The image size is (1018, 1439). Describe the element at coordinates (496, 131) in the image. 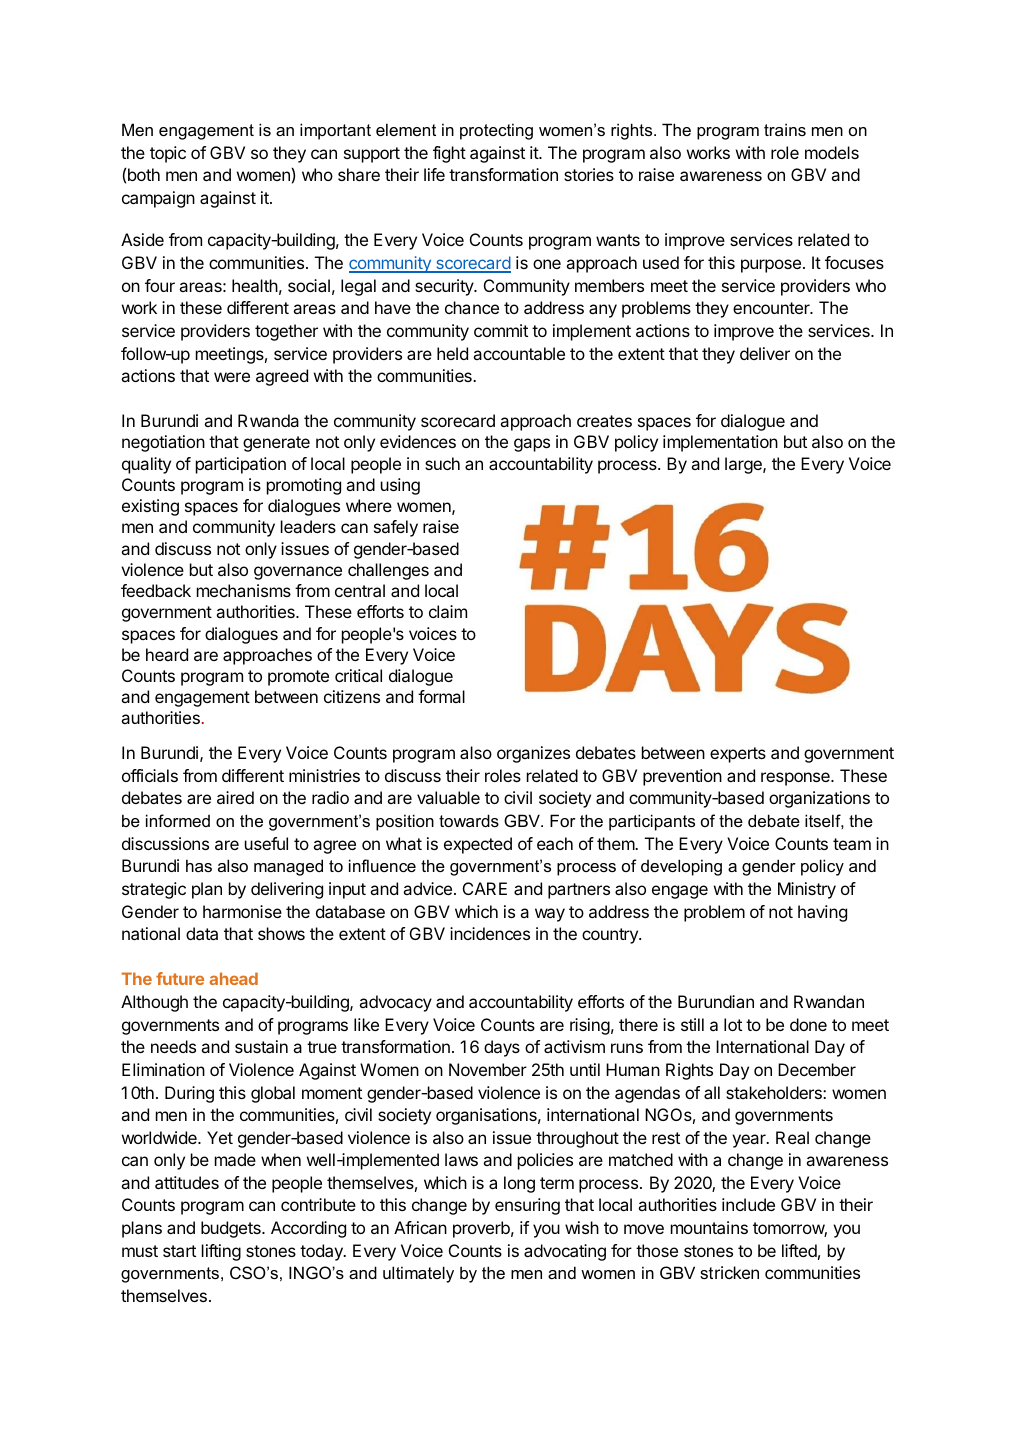

I see `protecting` at that location.
